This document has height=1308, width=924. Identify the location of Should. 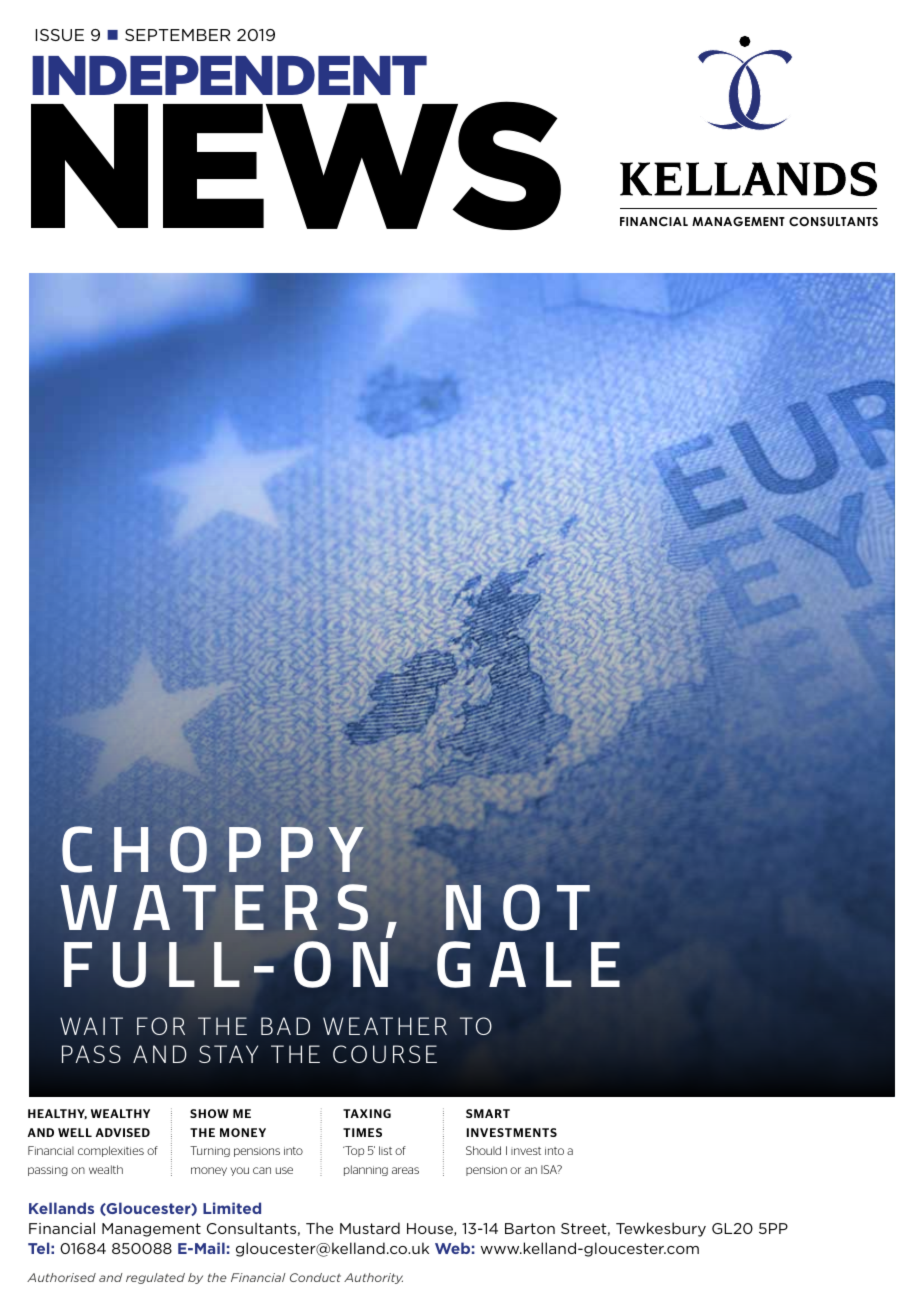
(483, 1150).
